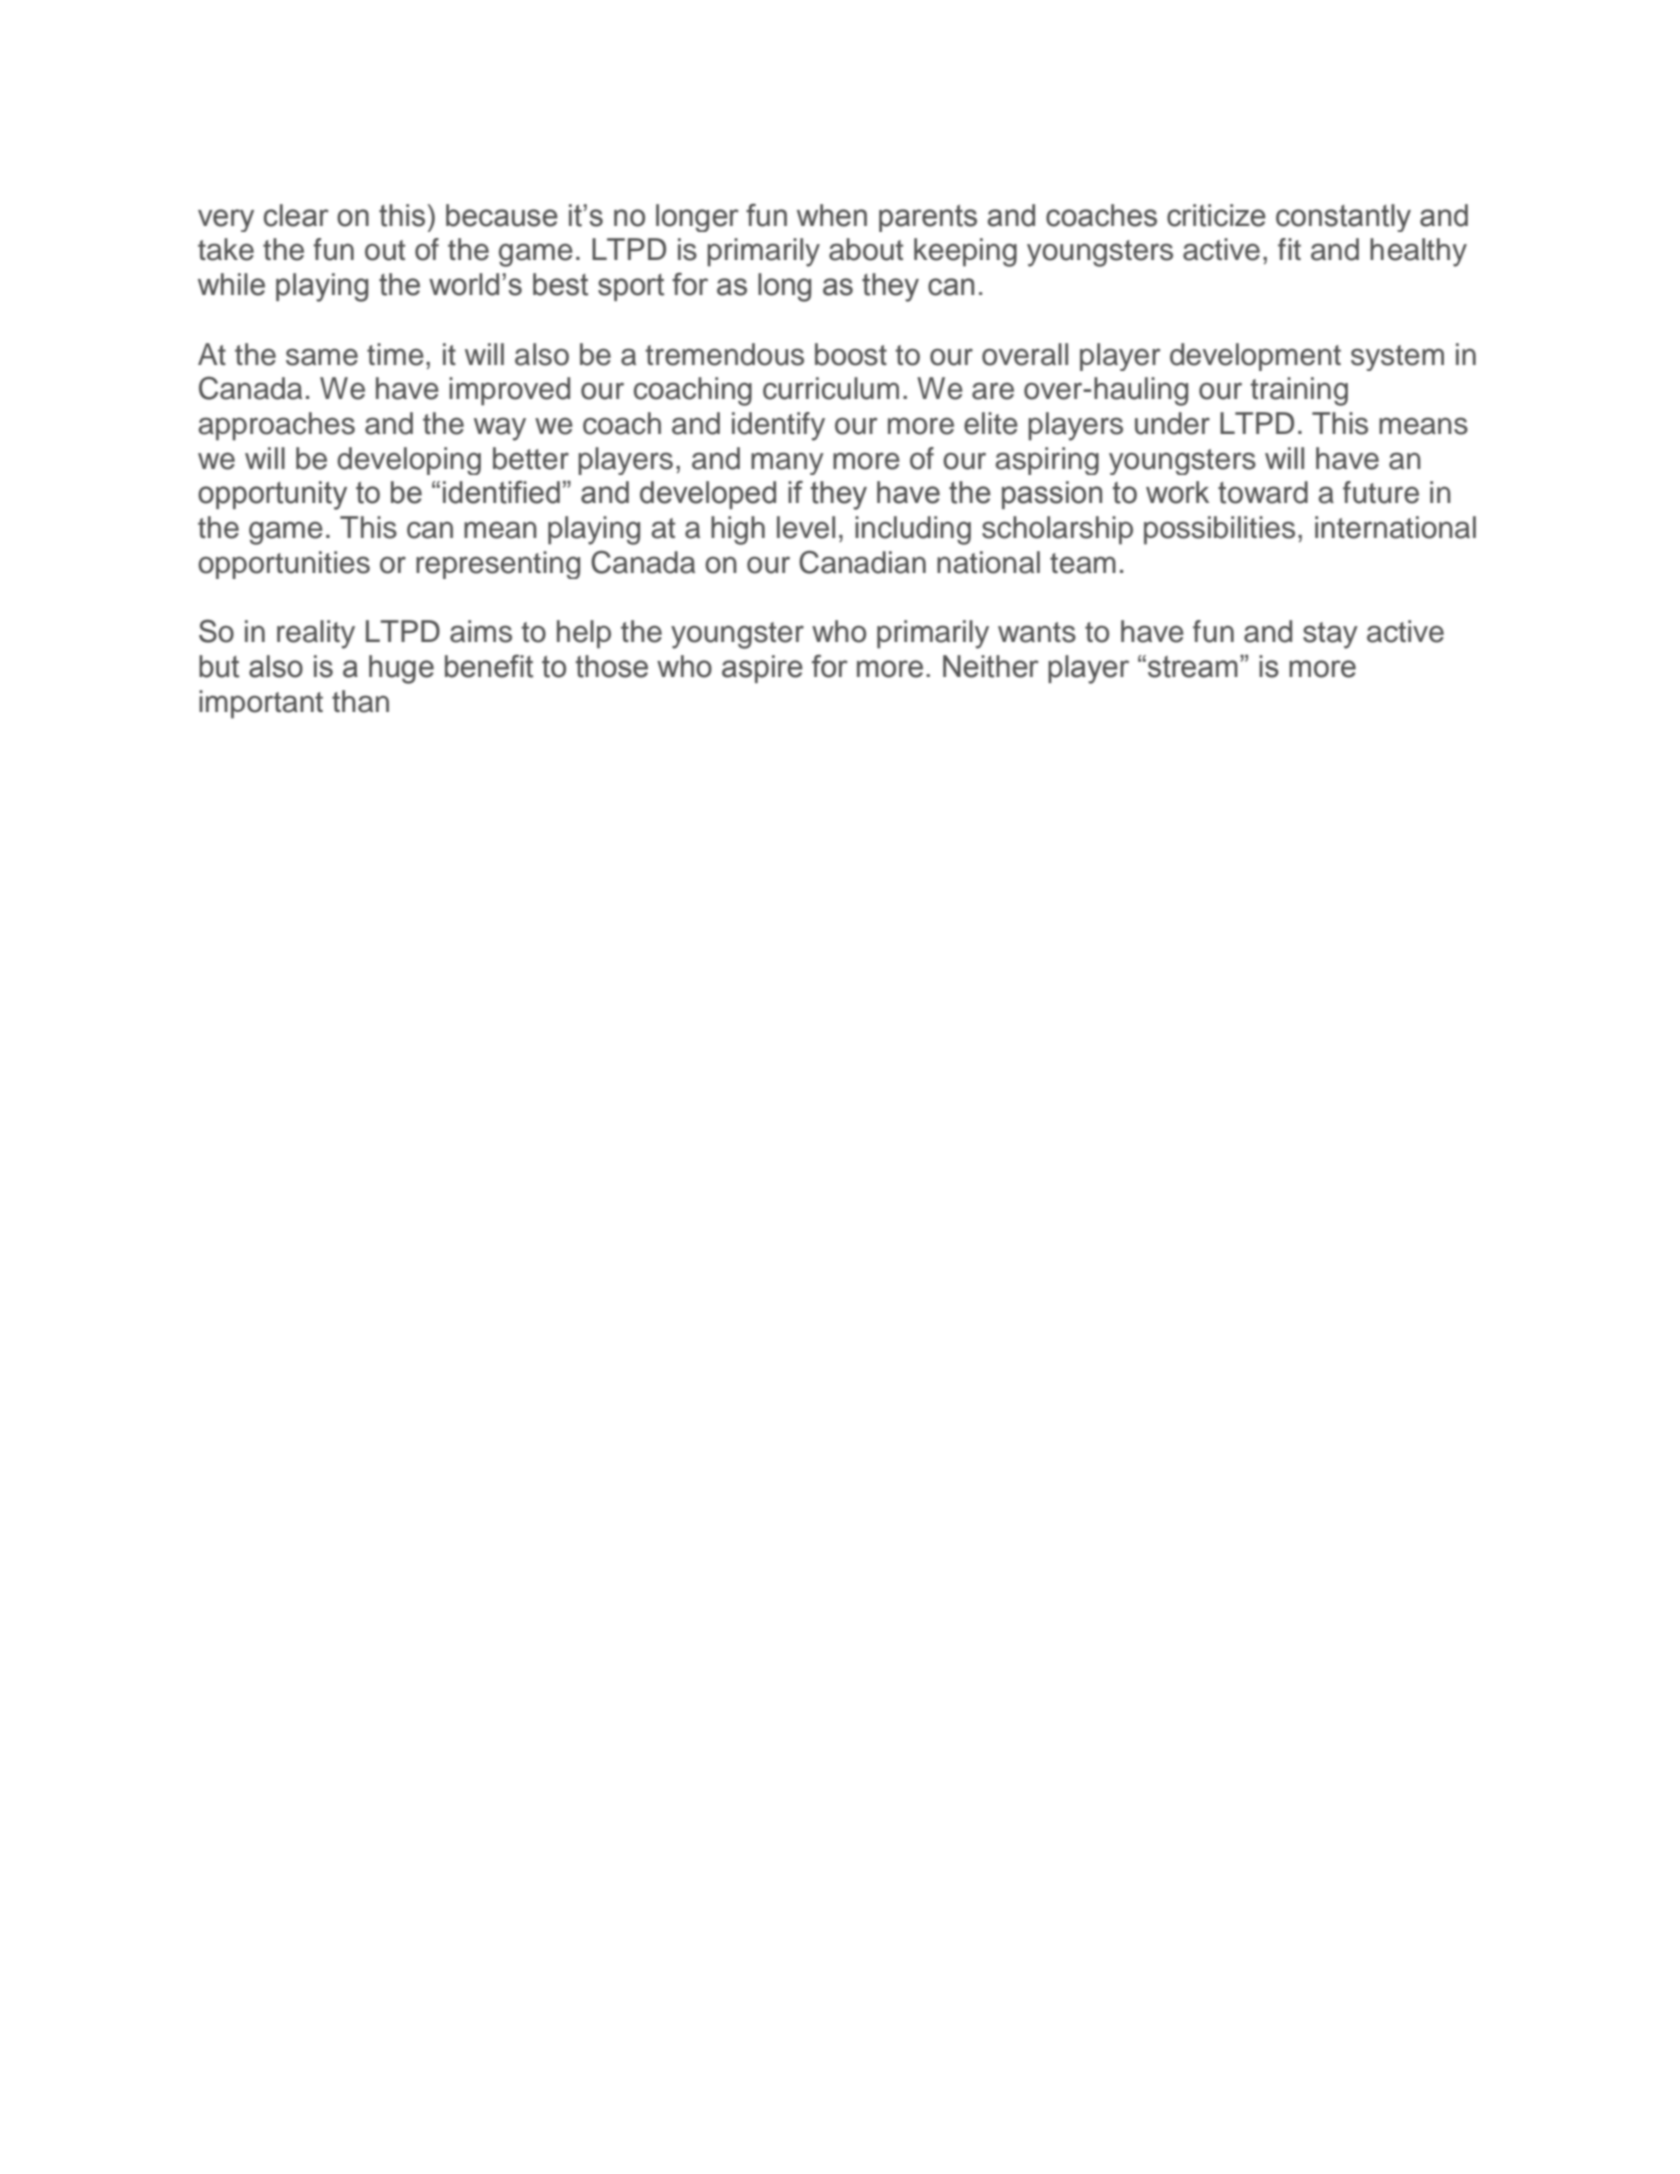 The width and height of the screenshot is (1680, 2174). What do you see at coordinates (360, 701) in the screenshot?
I see `than` at bounding box center [360, 701].
